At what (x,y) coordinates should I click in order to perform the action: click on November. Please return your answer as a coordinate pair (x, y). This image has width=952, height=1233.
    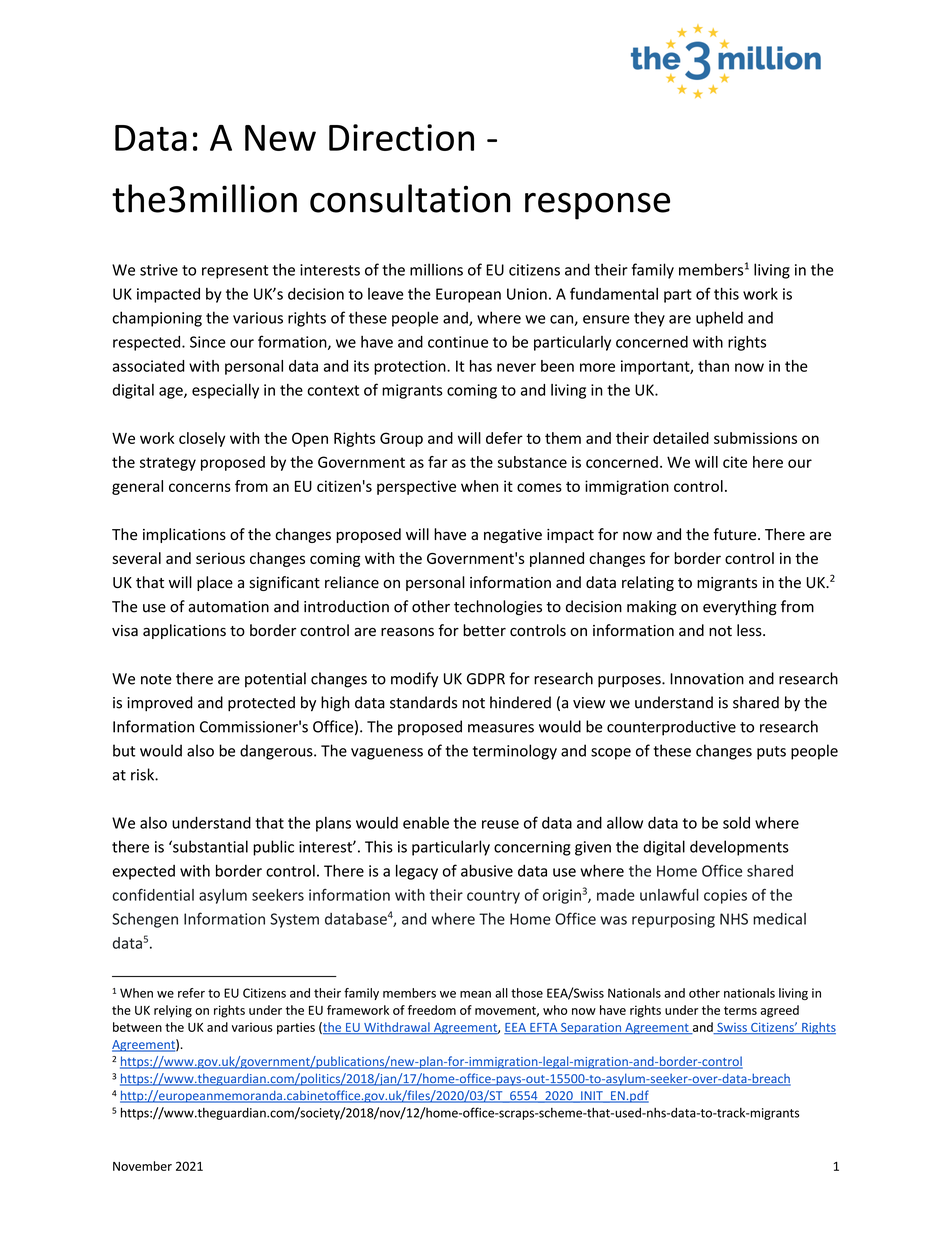
    Looking at the image, I should click on (142, 1166).
